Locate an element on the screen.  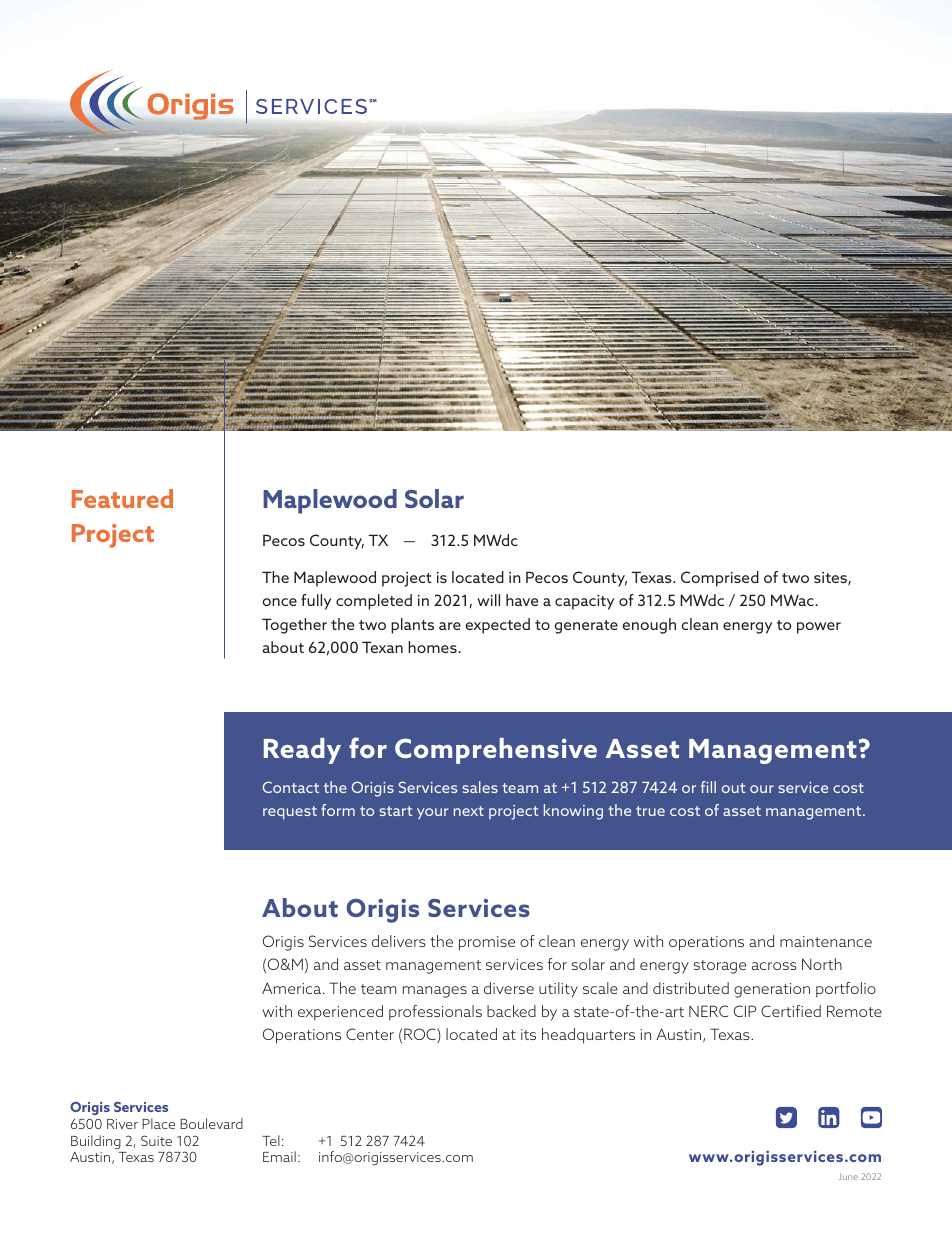
Suite is located at coordinates (156, 1140).
